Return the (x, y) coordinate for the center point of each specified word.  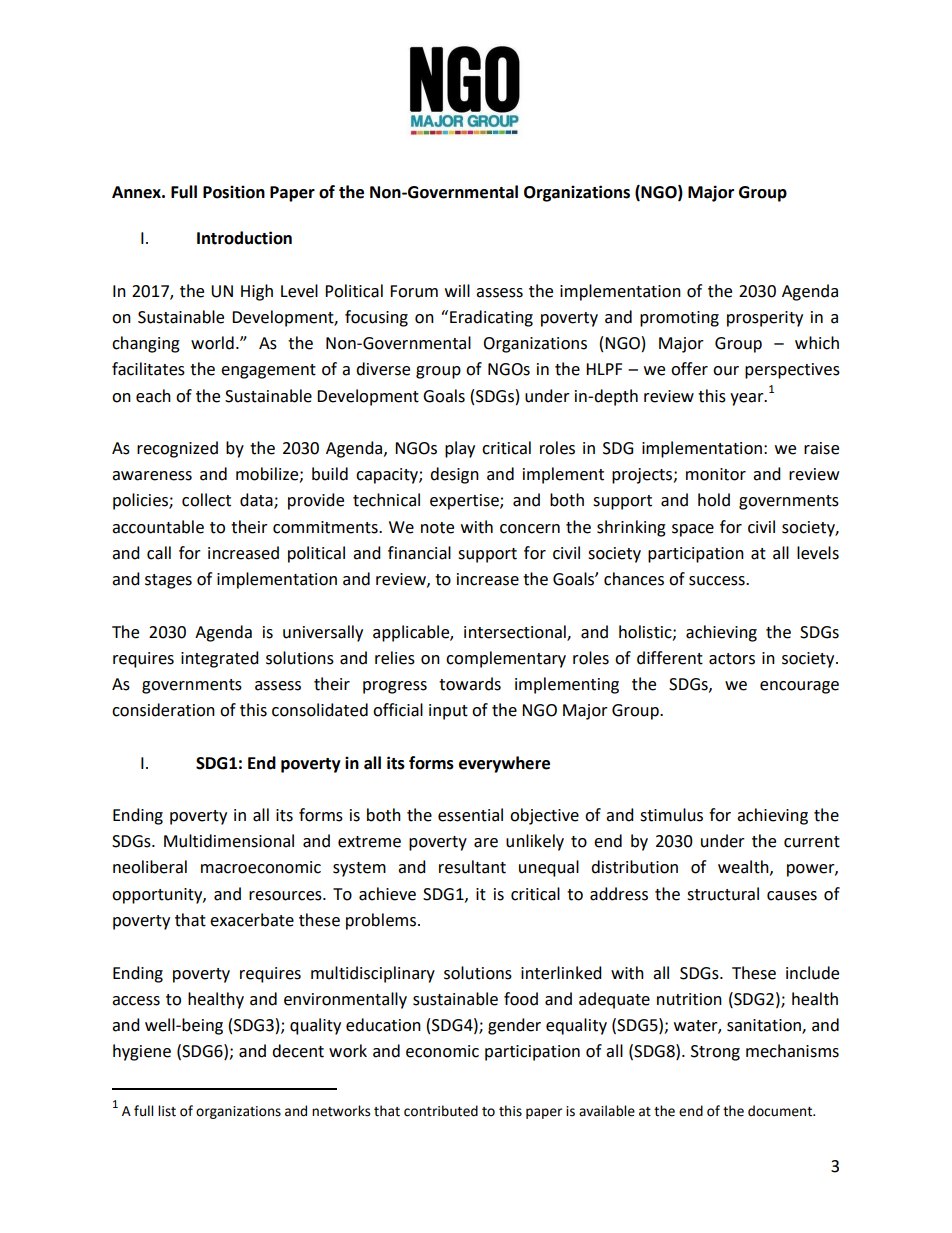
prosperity (765, 319)
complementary (506, 659)
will (457, 290)
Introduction (244, 238)
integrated (220, 659)
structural (723, 894)
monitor (716, 474)
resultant (472, 867)
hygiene (142, 1052)
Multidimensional (229, 841)
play (460, 449)
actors (732, 659)
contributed (441, 1111)
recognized (177, 449)
